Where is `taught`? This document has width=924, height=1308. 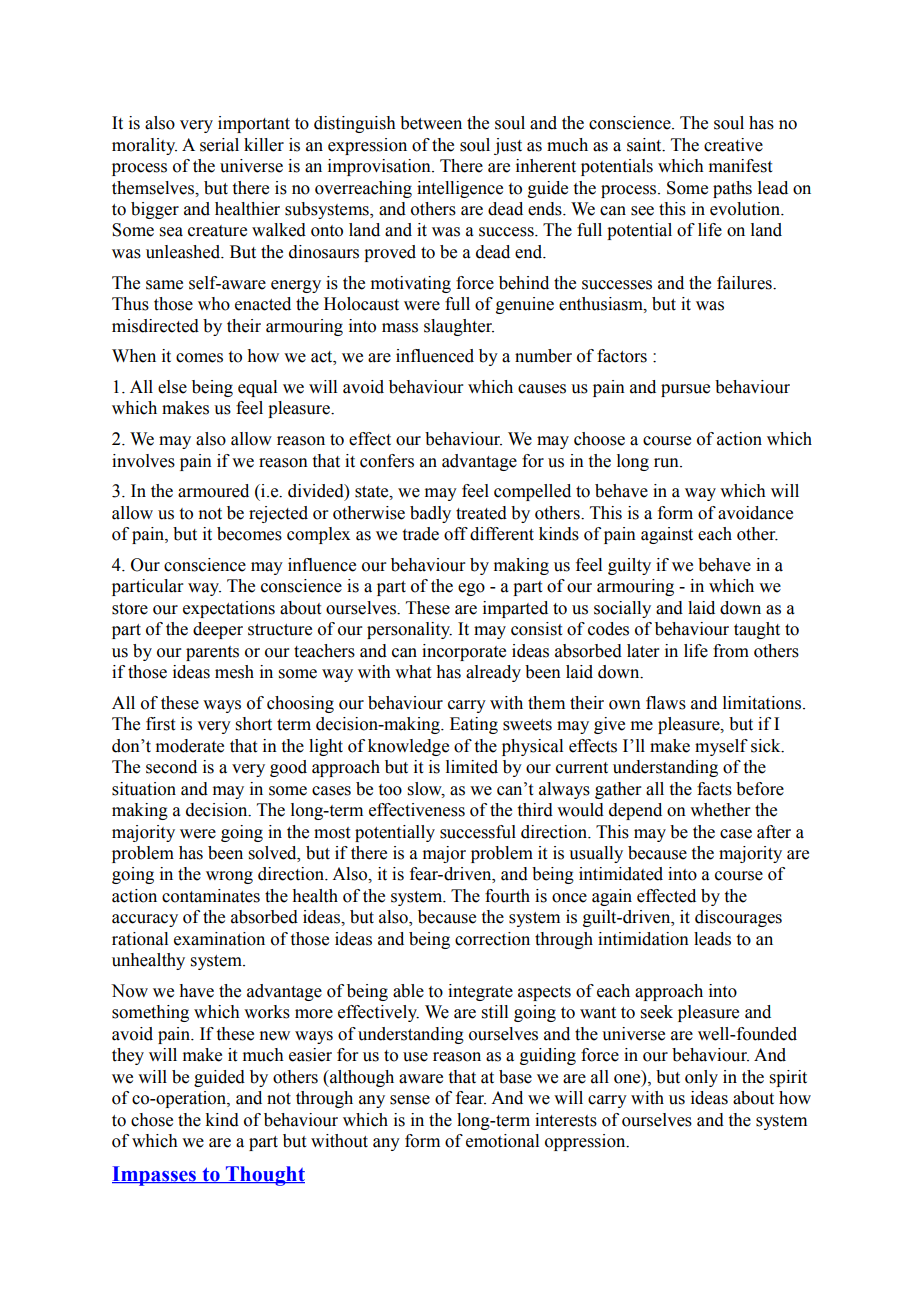 taught is located at coordinates (757, 630).
